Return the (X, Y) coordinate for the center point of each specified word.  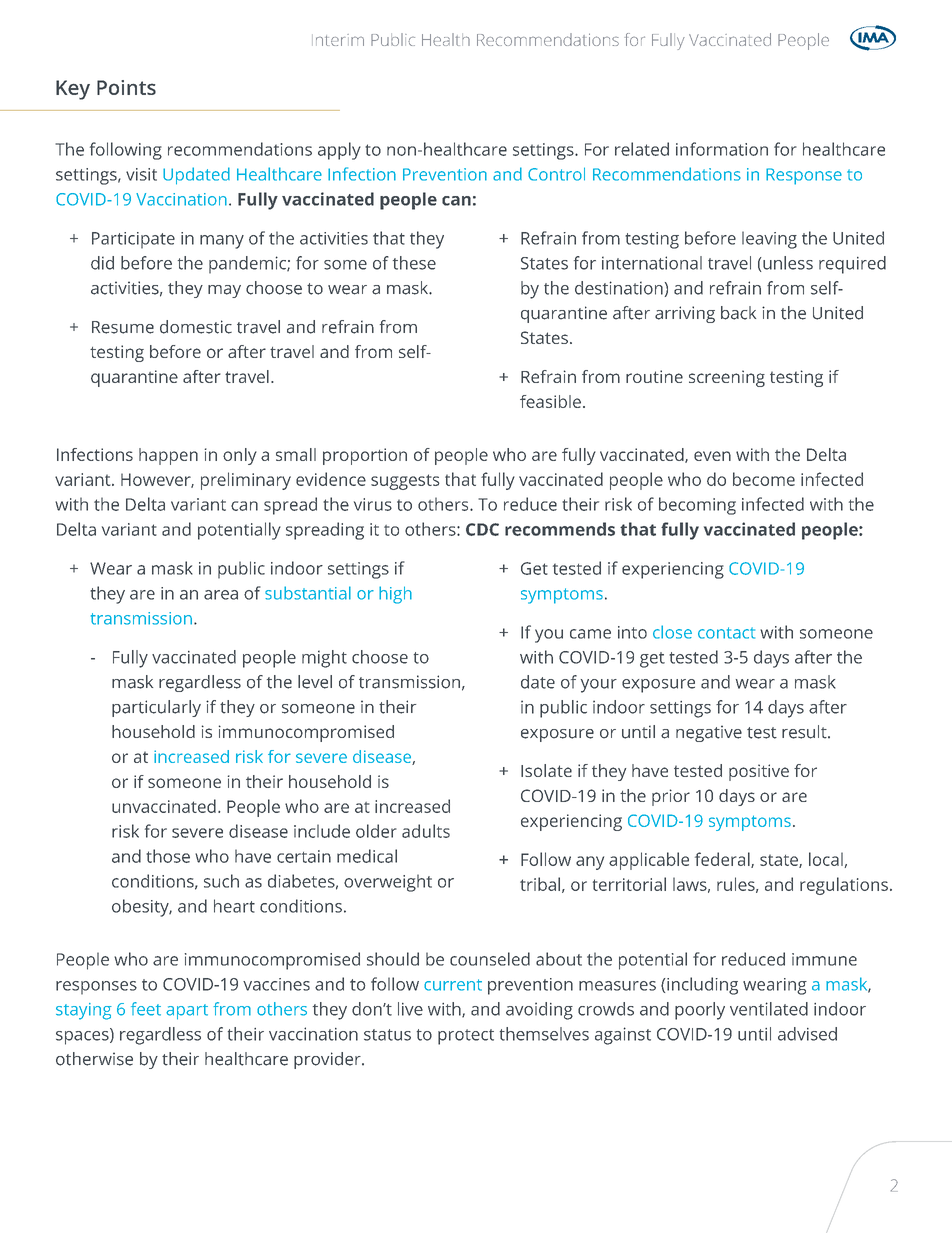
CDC (482, 529)
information (722, 149)
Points (126, 87)
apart (187, 1012)
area (221, 595)
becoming (697, 506)
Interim (338, 40)
